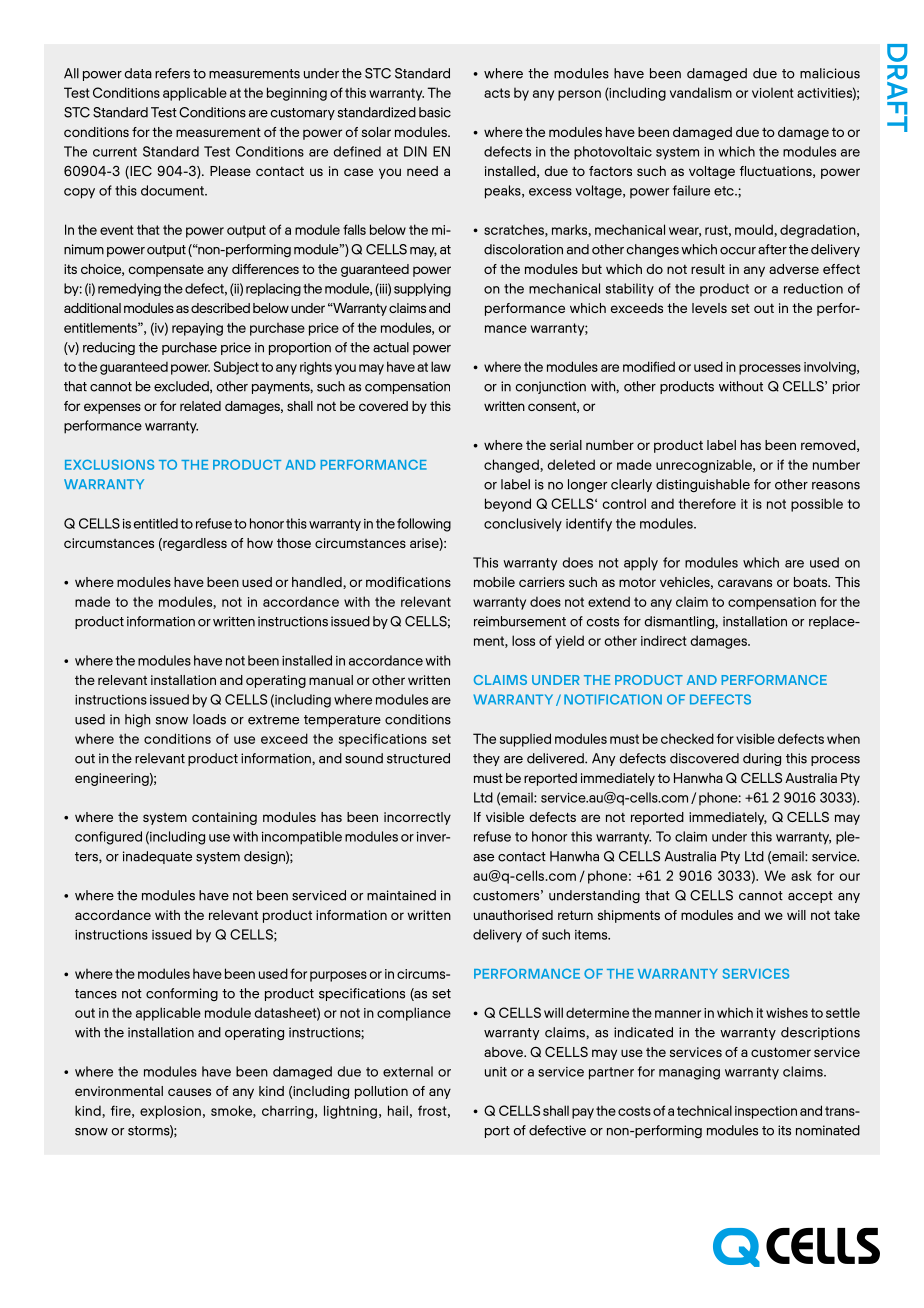 This screenshot has width=924, height=1308. What do you see at coordinates (435, 112) in the screenshot?
I see `basic` at bounding box center [435, 112].
